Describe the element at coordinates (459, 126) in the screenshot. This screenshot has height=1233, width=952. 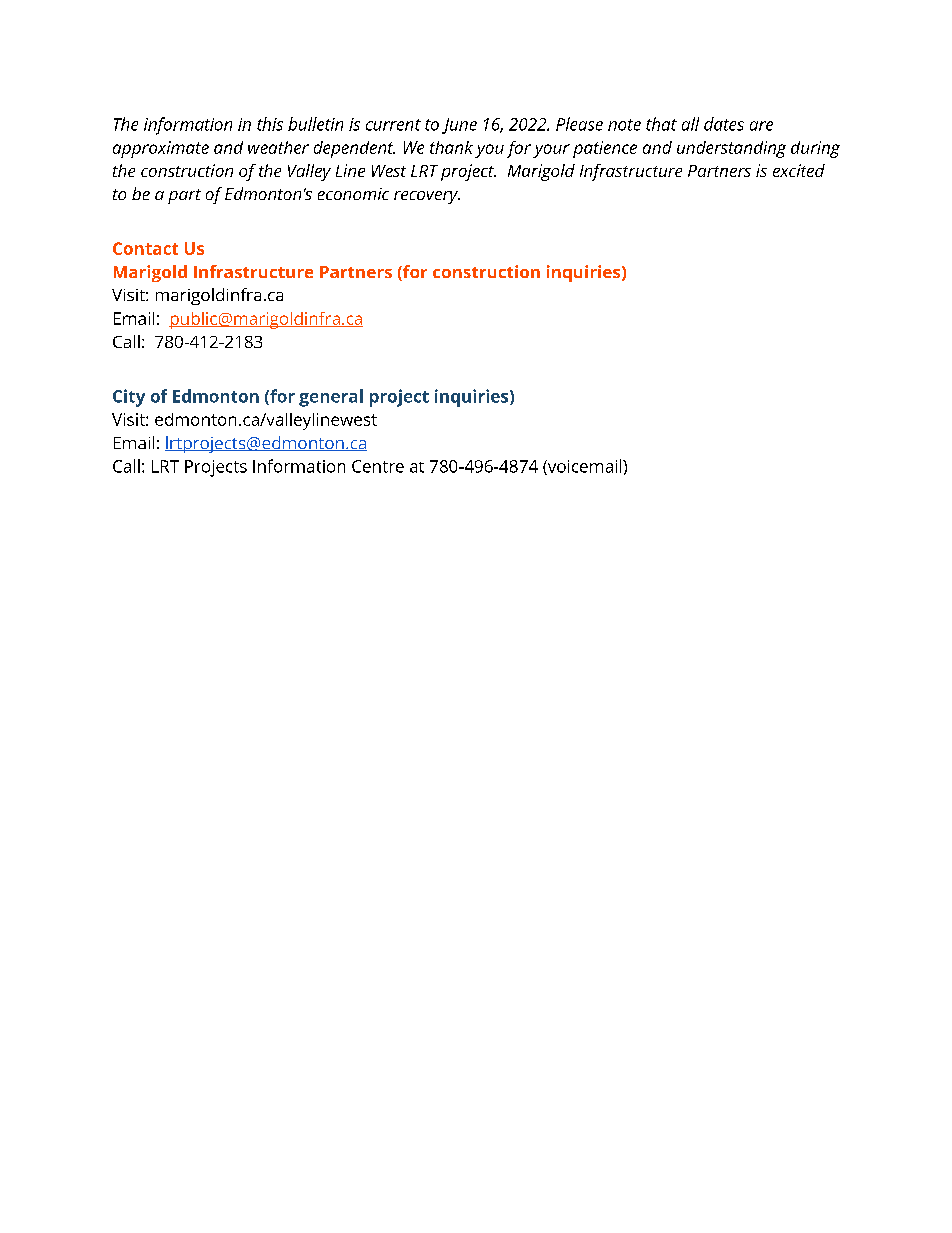
I see `June` at that location.
